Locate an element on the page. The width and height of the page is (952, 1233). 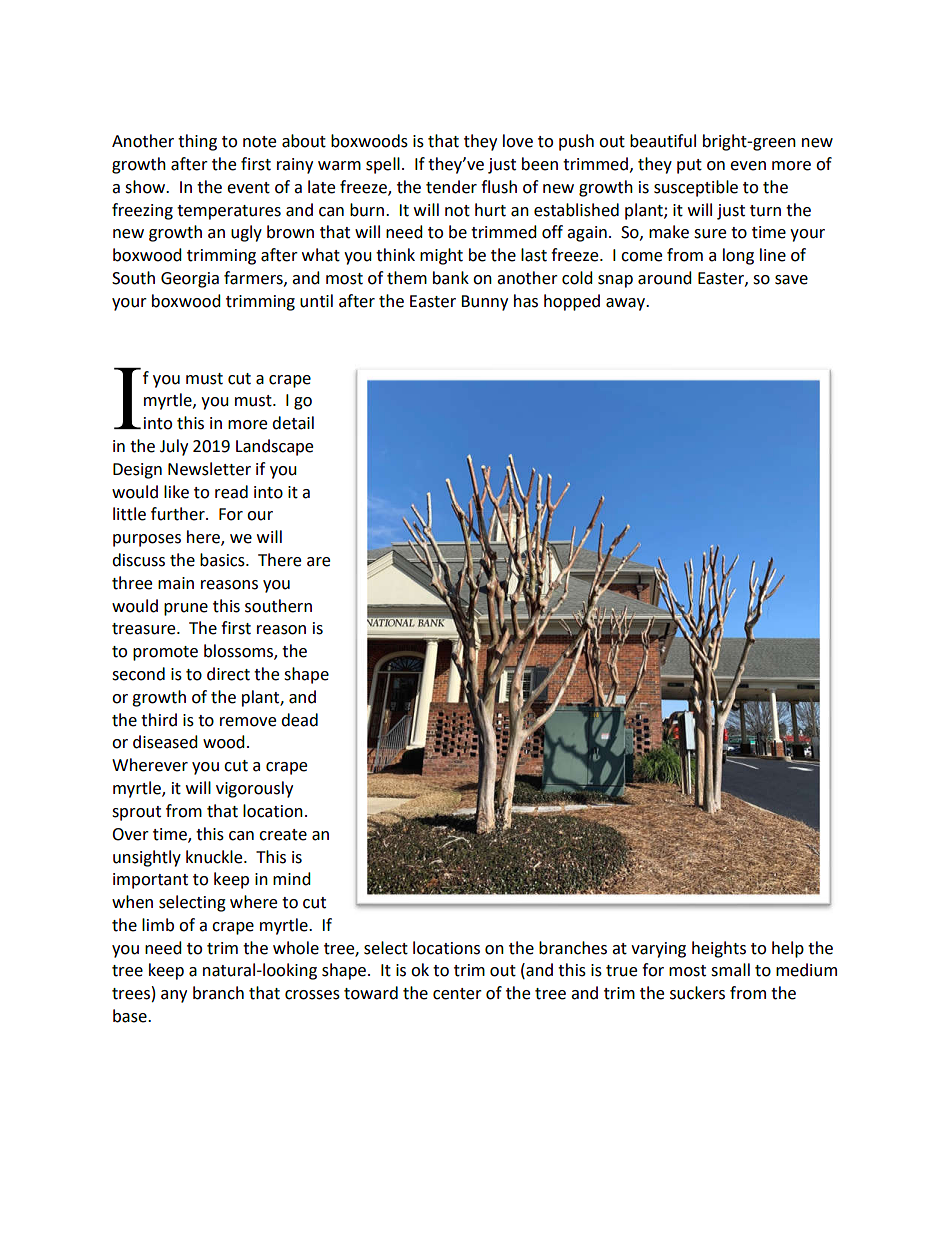
dead is located at coordinates (299, 720).
